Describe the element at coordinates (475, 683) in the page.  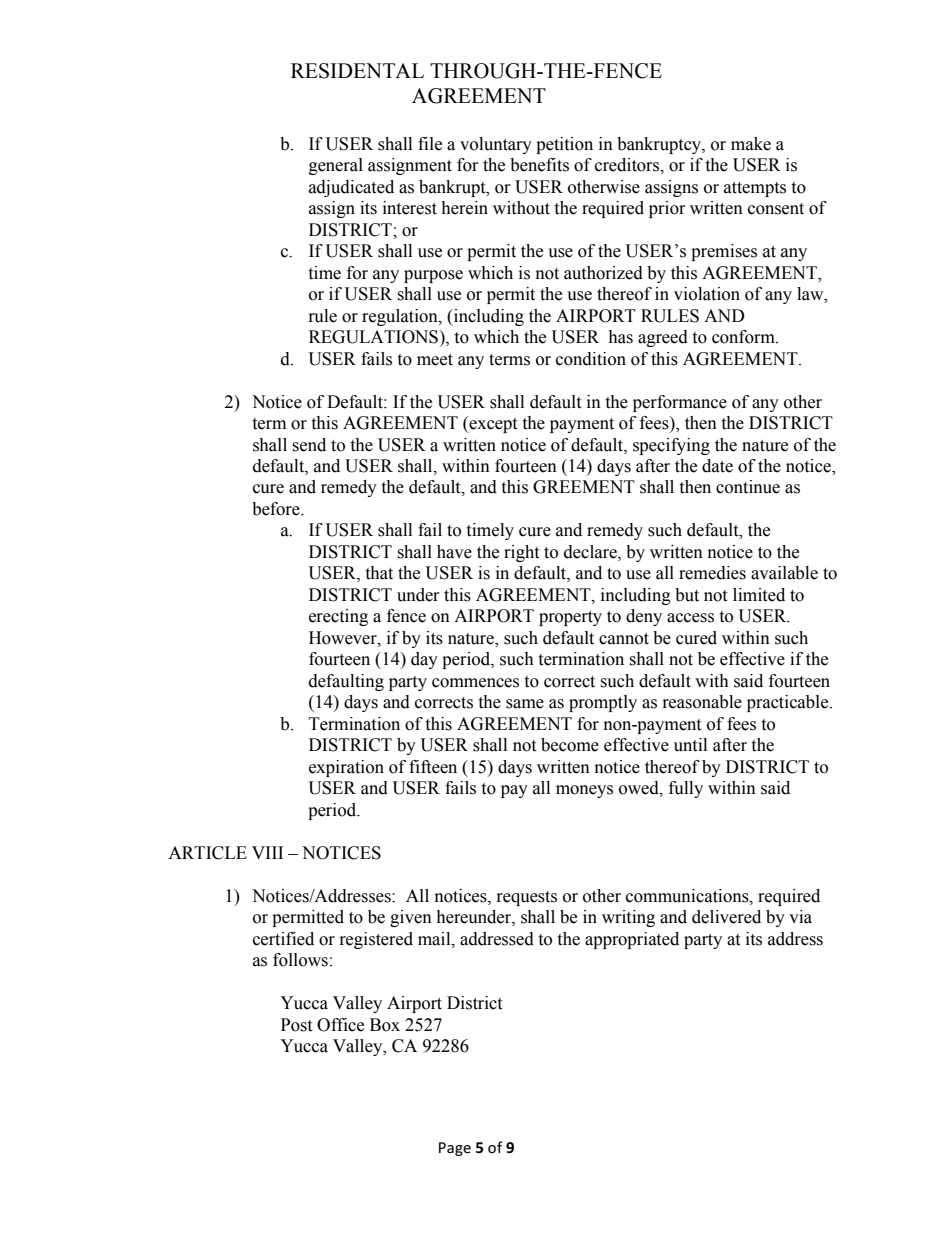
I see `commences` at that location.
